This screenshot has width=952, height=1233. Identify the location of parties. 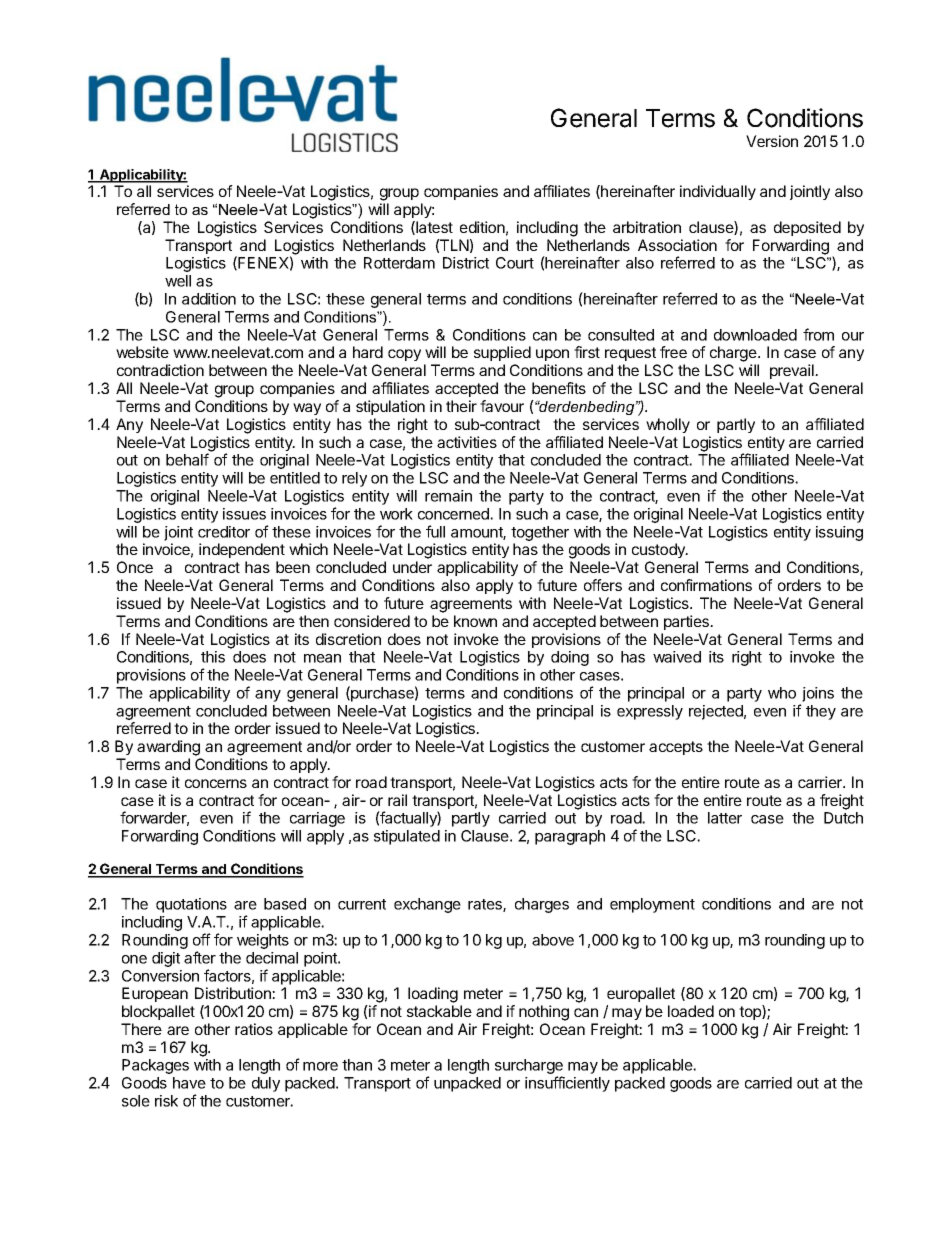
(688, 622).
